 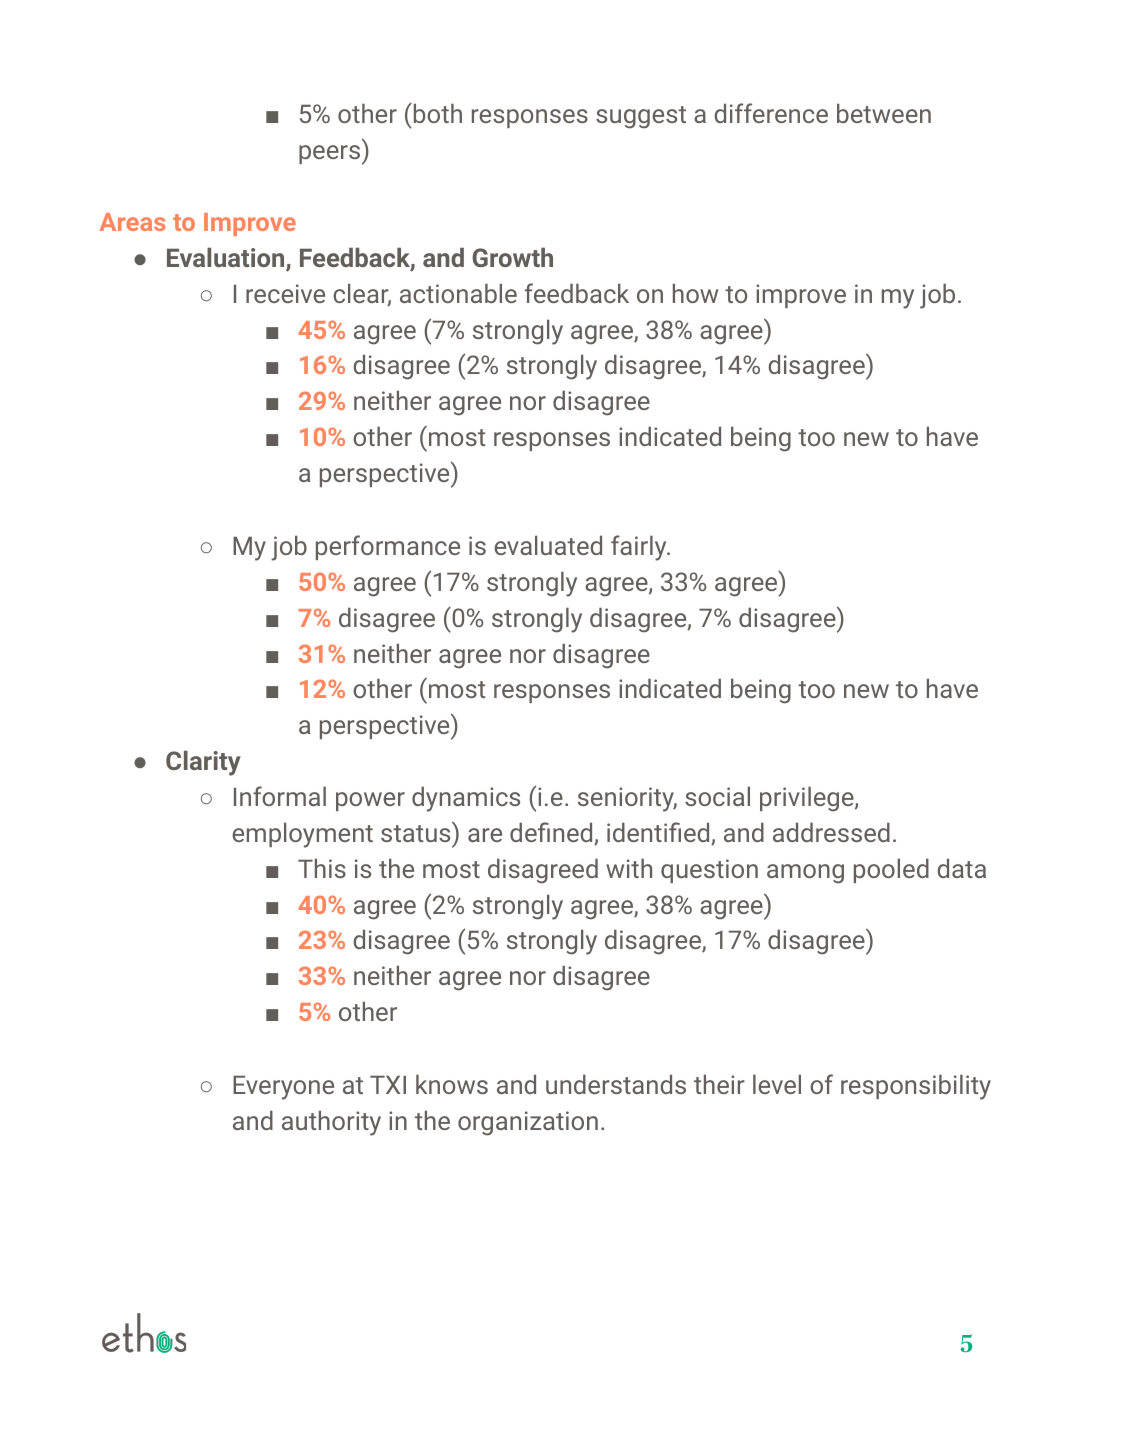 I want to click on between, so click(x=884, y=113).
